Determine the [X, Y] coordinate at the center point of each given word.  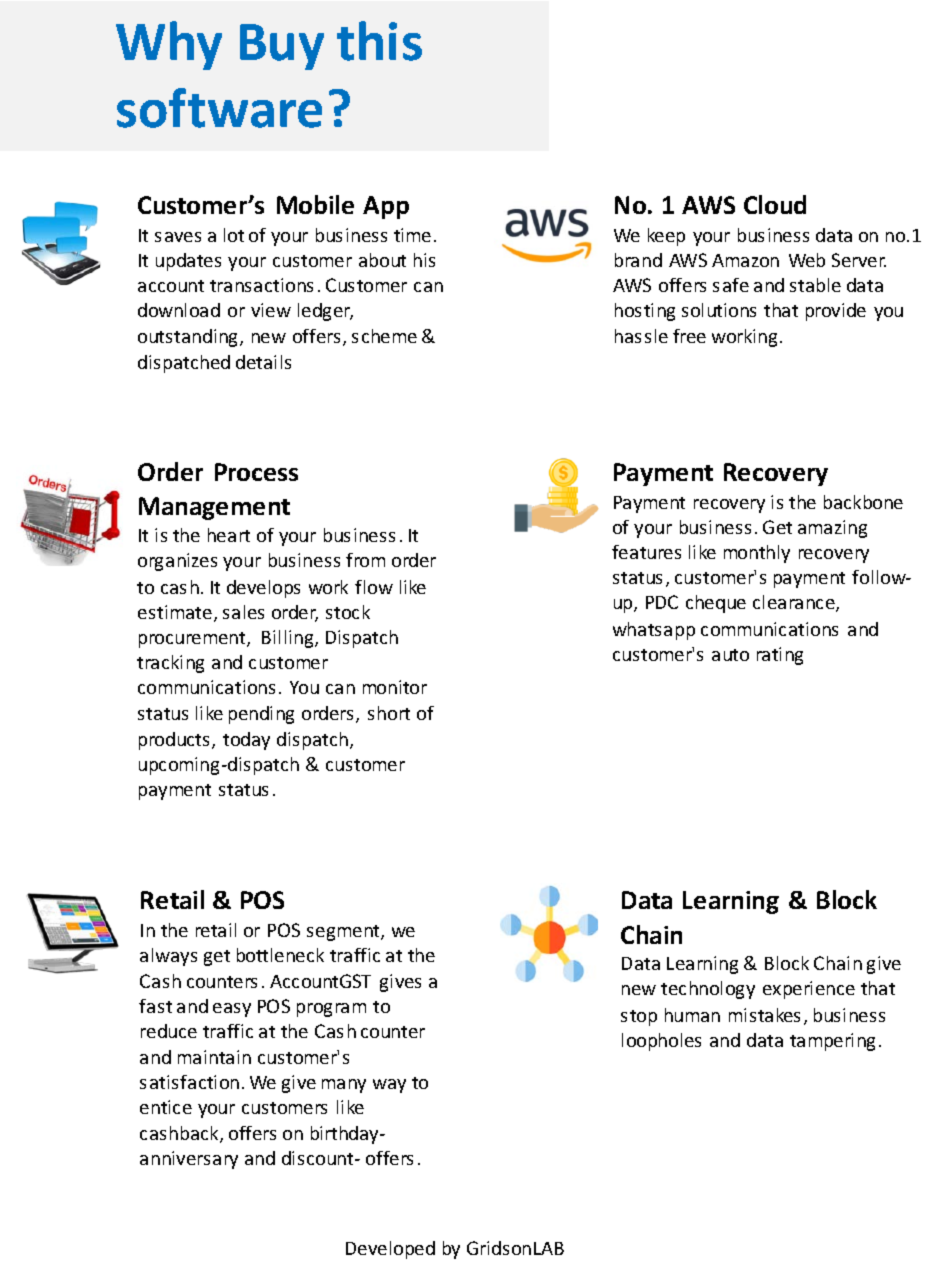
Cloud [775, 204]
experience [809, 990]
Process [256, 472]
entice [166, 1107]
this [379, 41]
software [219, 108]
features [646, 552]
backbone [863, 502]
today [246, 741]
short [389, 713]
